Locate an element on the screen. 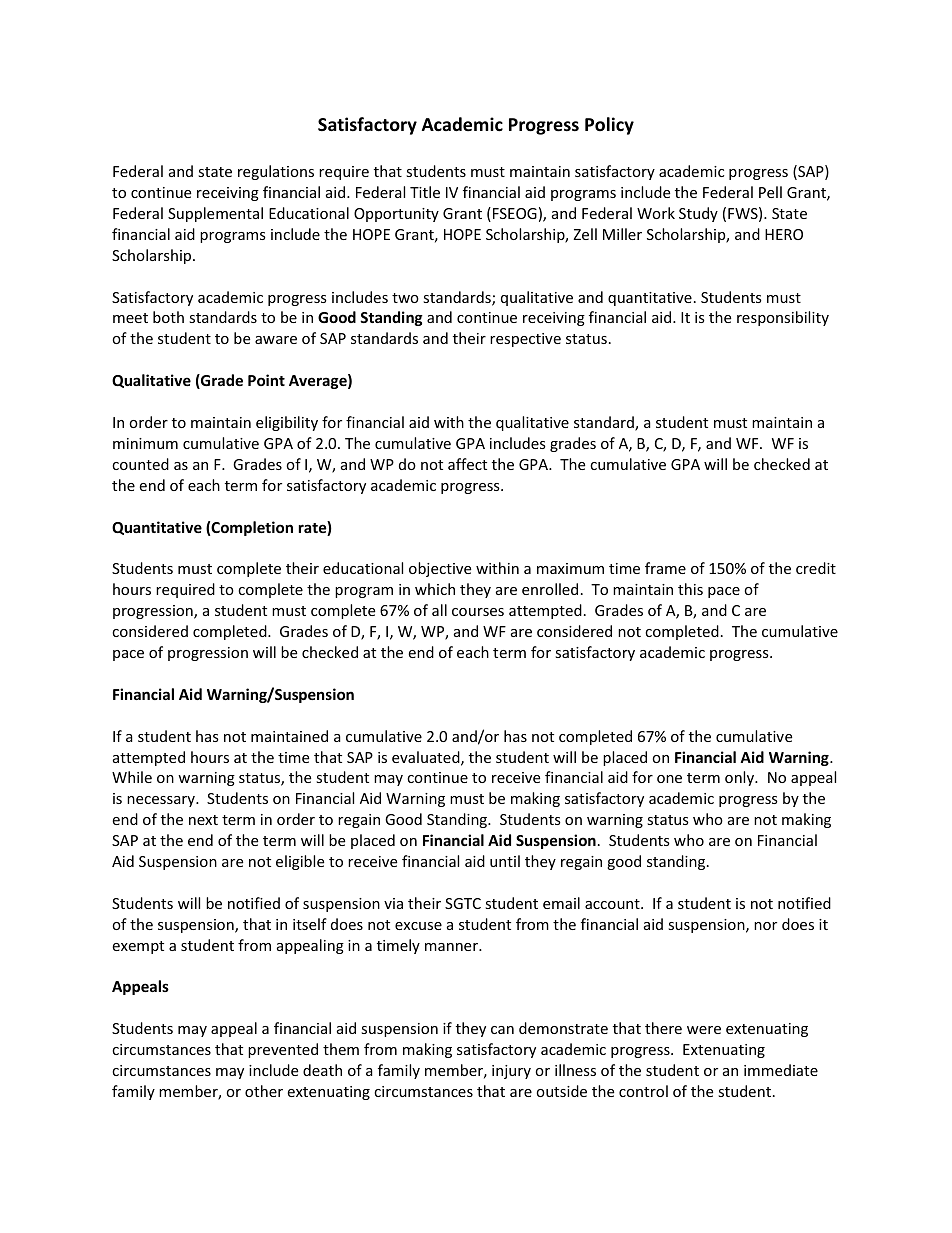 This screenshot has height=1233, width=952. other is located at coordinates (264, 1091).
